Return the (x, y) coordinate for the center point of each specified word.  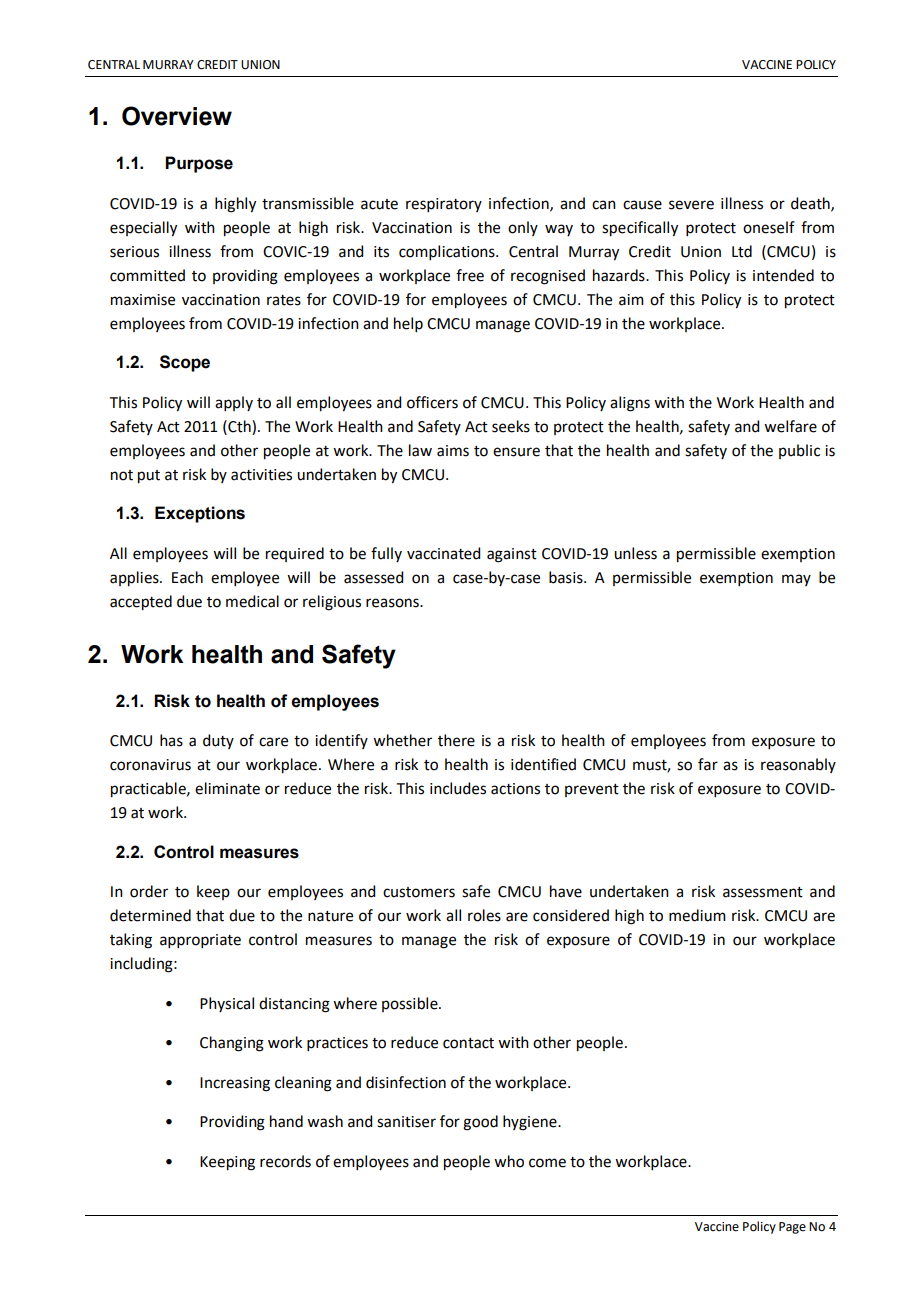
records (285, 1161)
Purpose (199, 164)
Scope (185, 363)
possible (411, 1004)
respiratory (444, 205)
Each (187, 577)
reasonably (798, 765)
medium (697, 915)
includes (458, 788)
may (796, 580)
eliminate (227, 788)
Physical (227, 1004)
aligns (630, 404)
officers (432, 402)
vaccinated (443, 553)
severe (691, 205)
